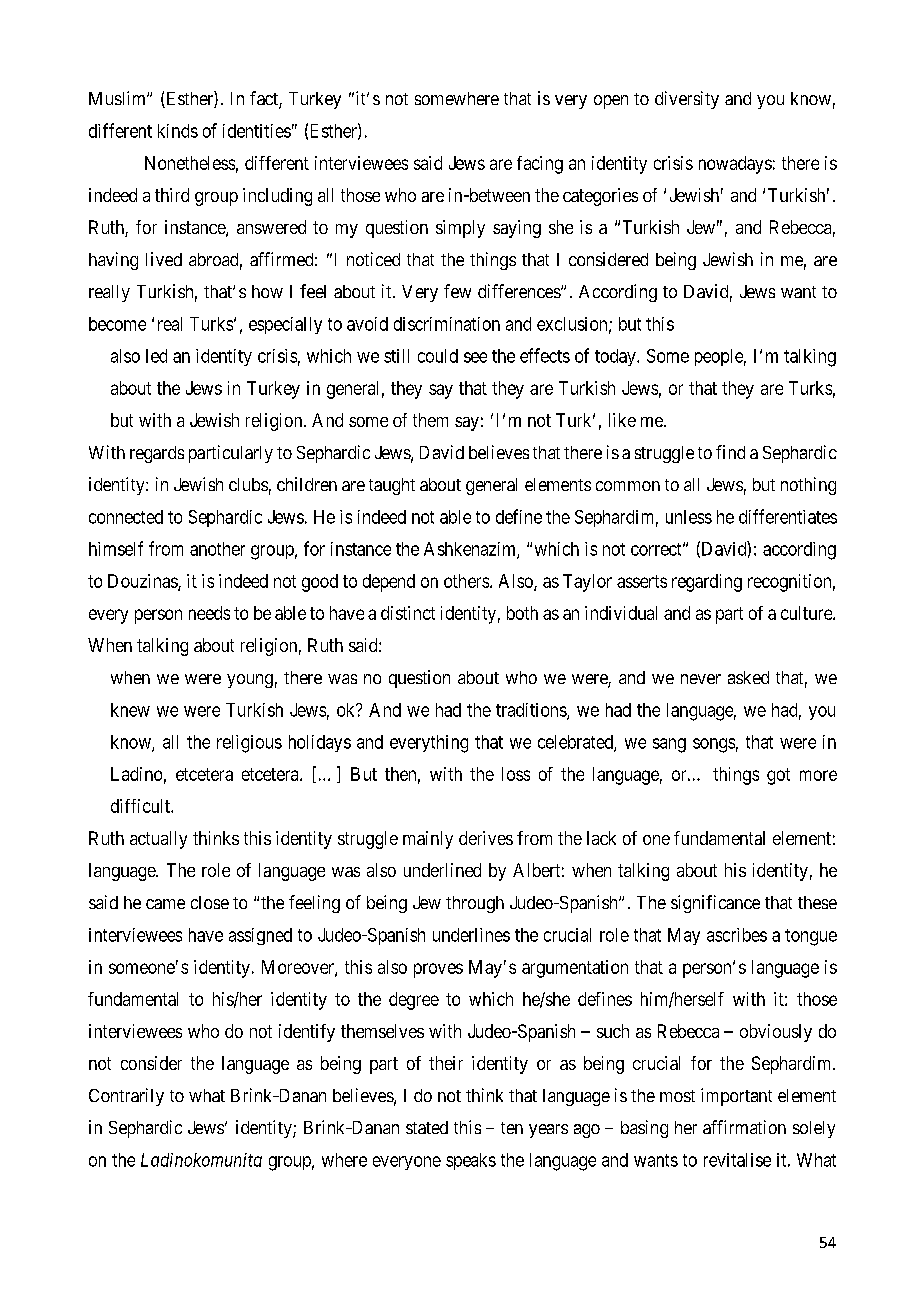  What do you see at coordinates (735, 165) in the page?
I see `nowadays` at bounding box center [735, 165].
